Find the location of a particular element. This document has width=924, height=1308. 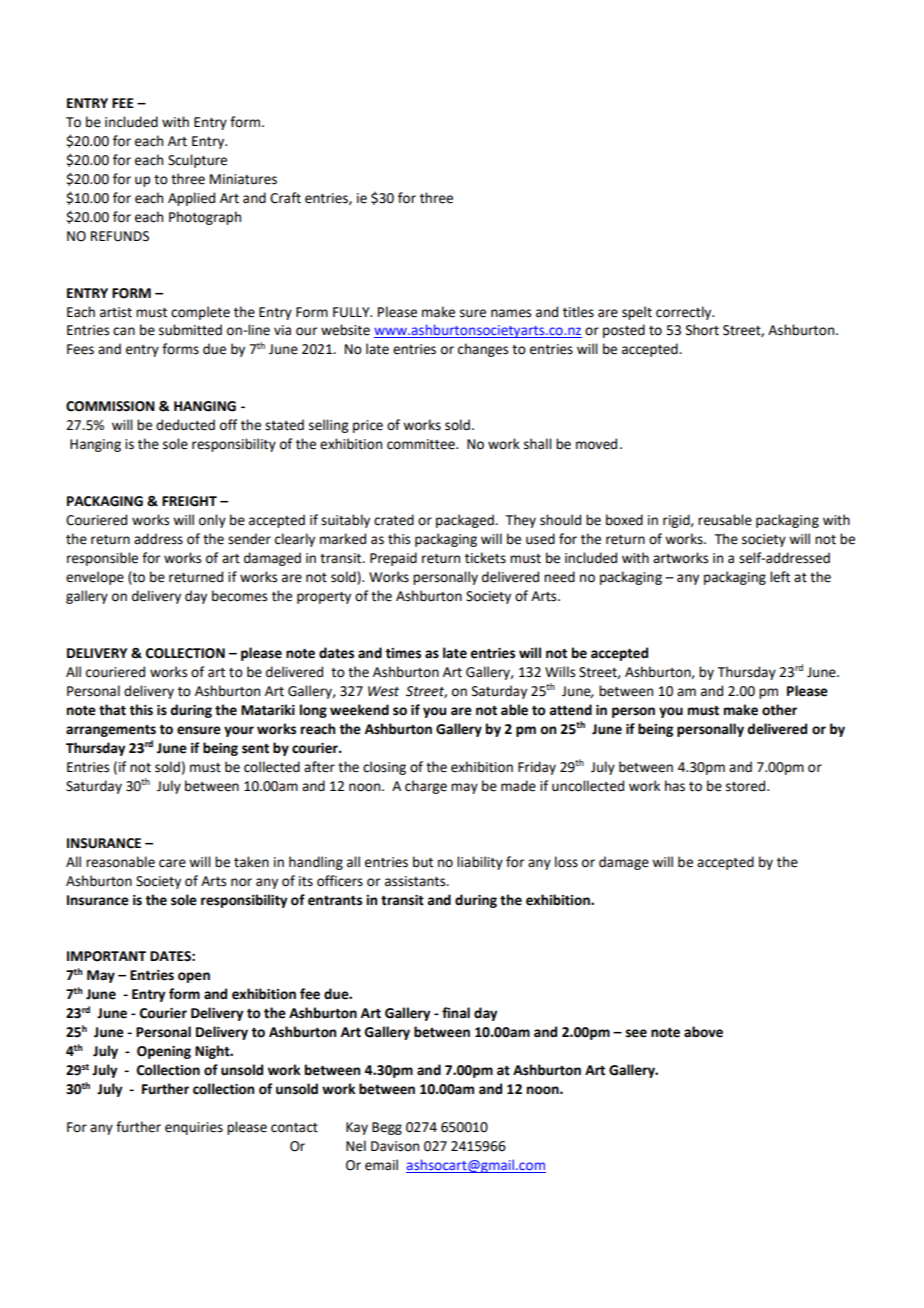

above is located at coordinates (703, 1032).
